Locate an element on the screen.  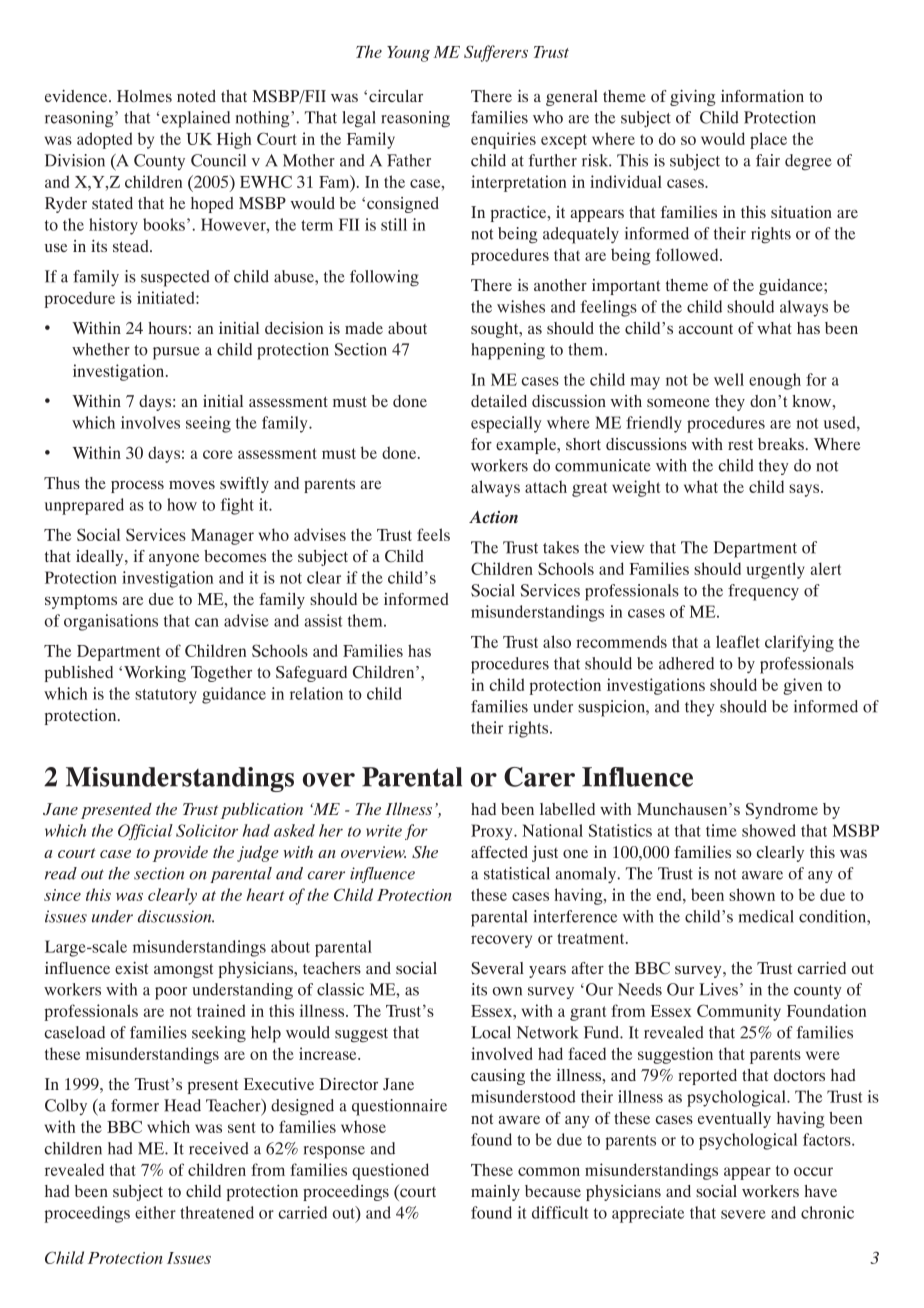
organisations is located at coordinates (111, 622).
